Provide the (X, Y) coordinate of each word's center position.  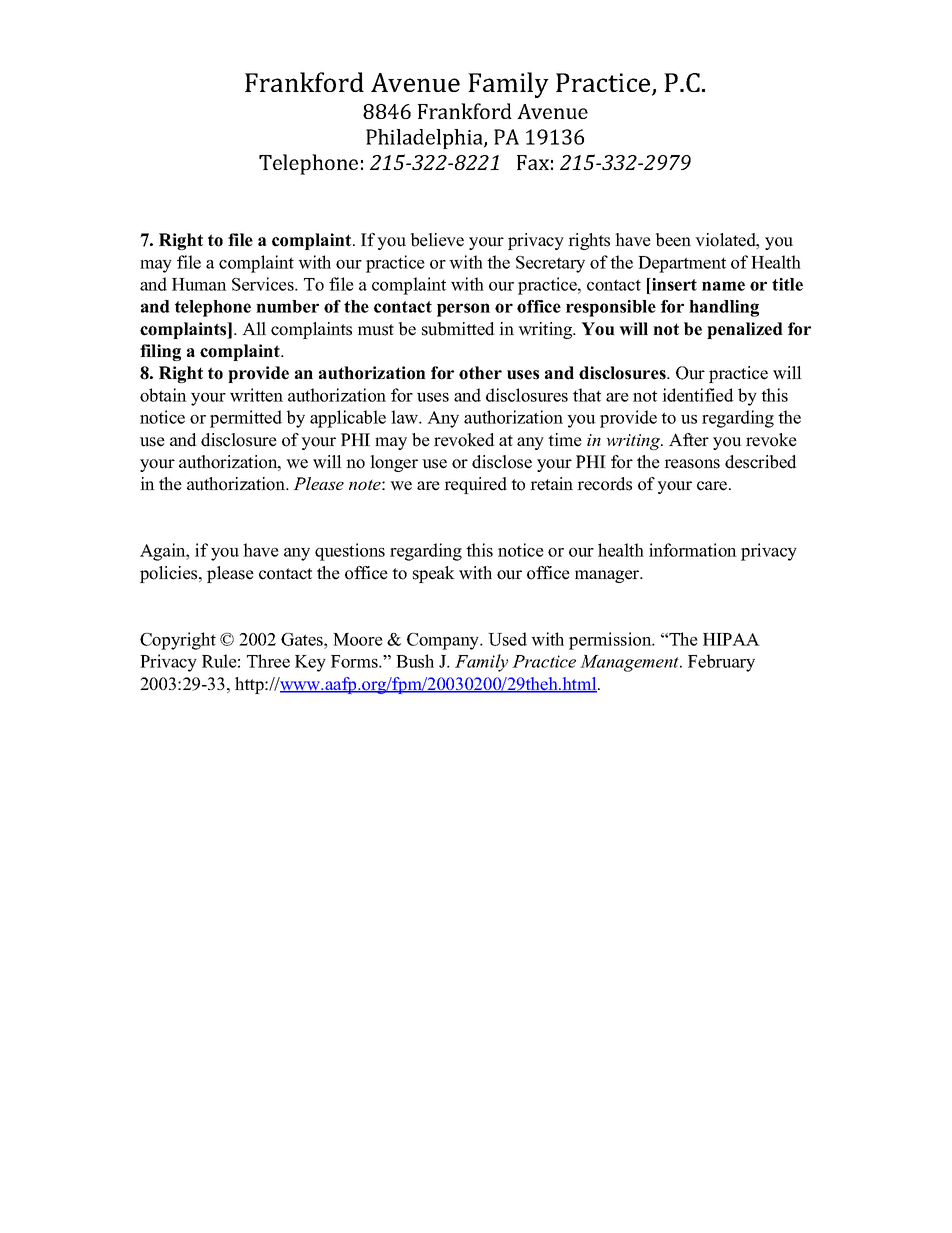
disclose (502, 462)
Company (444, 641)
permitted (246, 419)
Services (264, 284)
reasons (692, 464)
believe (437, 240)
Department (682, 264)
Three (268, 661)
